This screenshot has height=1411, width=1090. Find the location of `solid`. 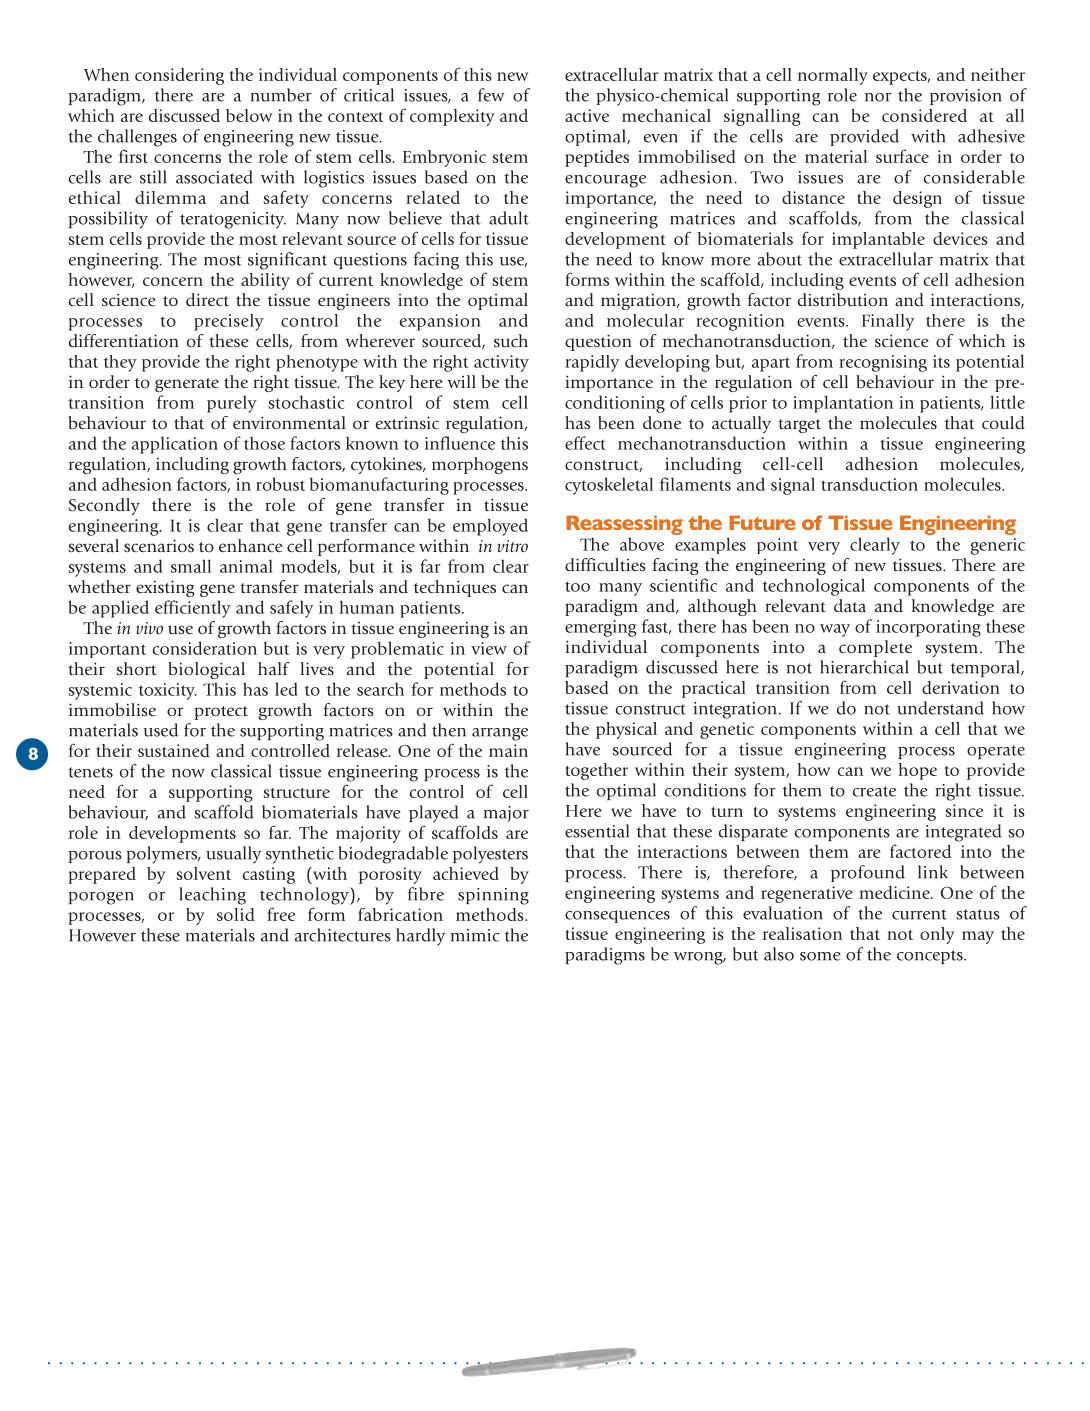

solid is located at coordinates (236, 914).
